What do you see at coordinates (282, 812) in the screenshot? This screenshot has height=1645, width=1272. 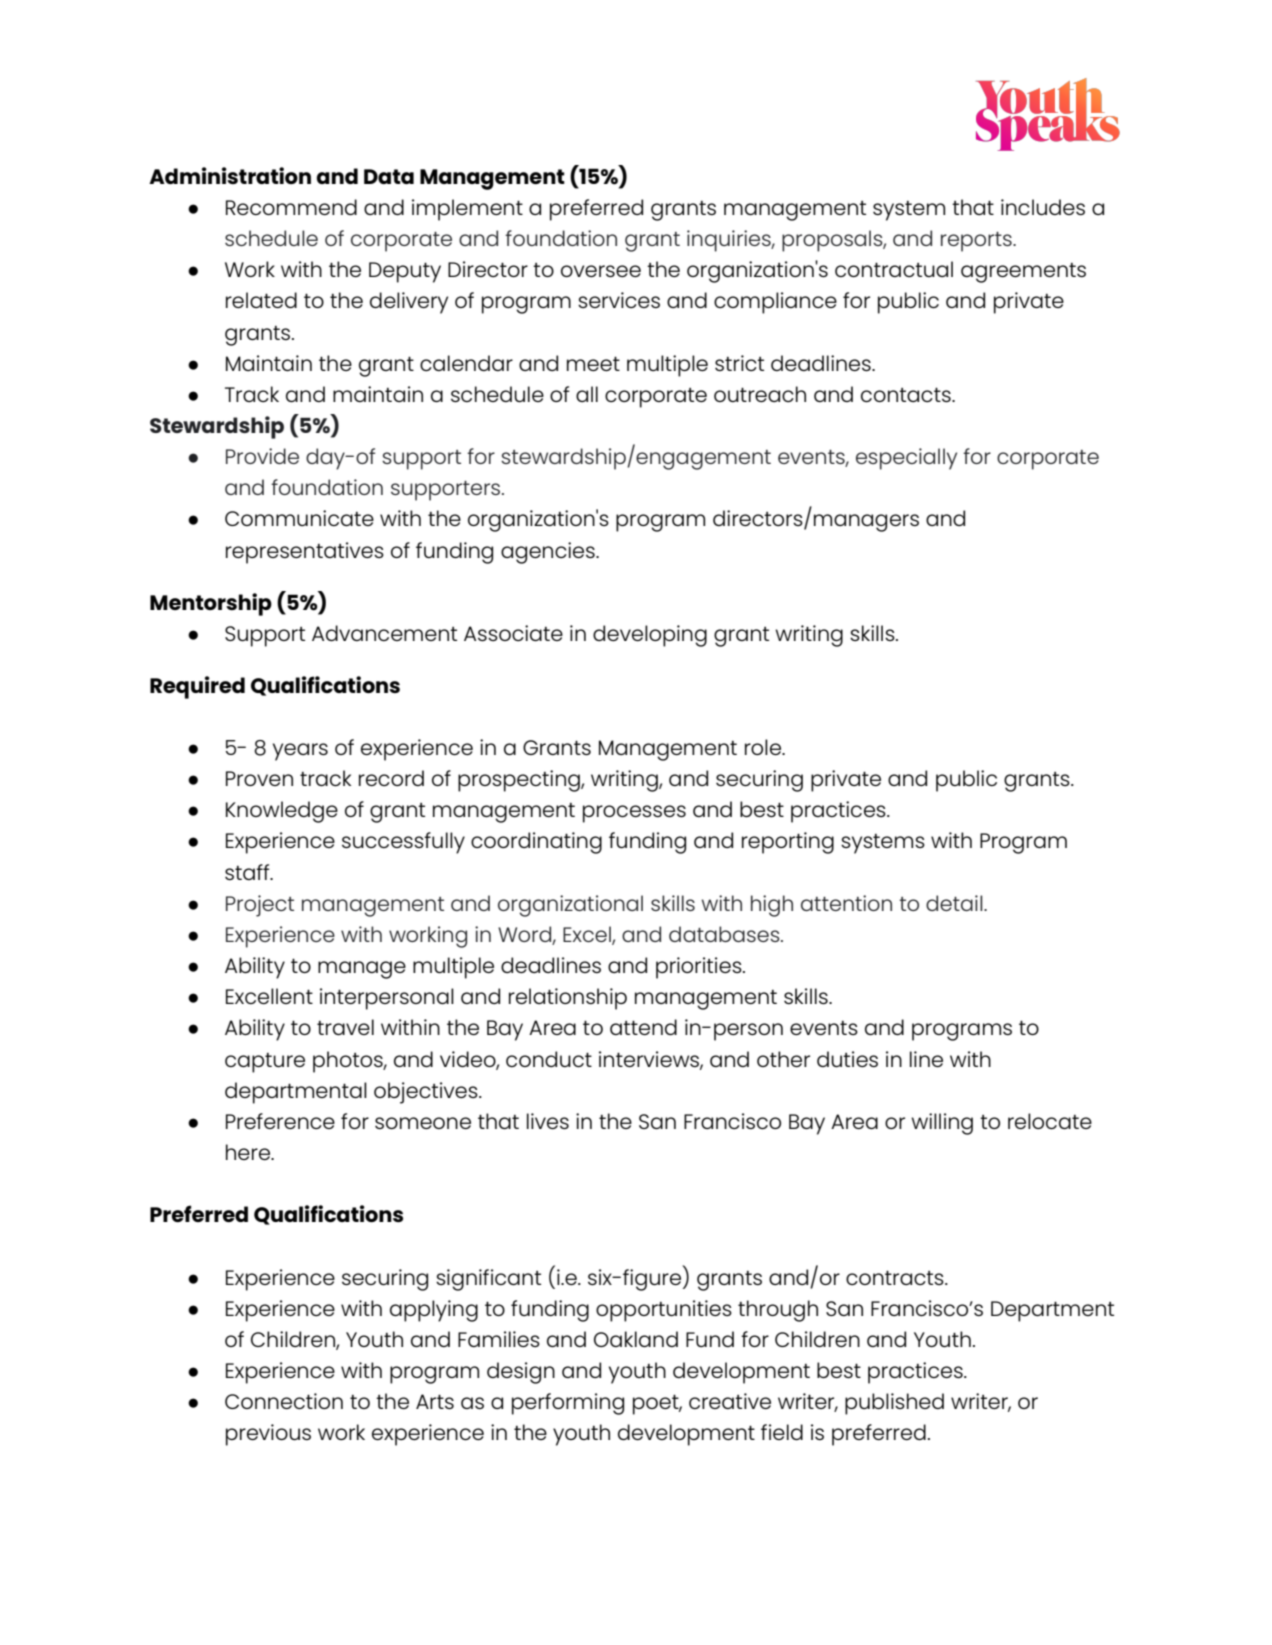 I see `Knowledge` at bounding box center [282, 812].
